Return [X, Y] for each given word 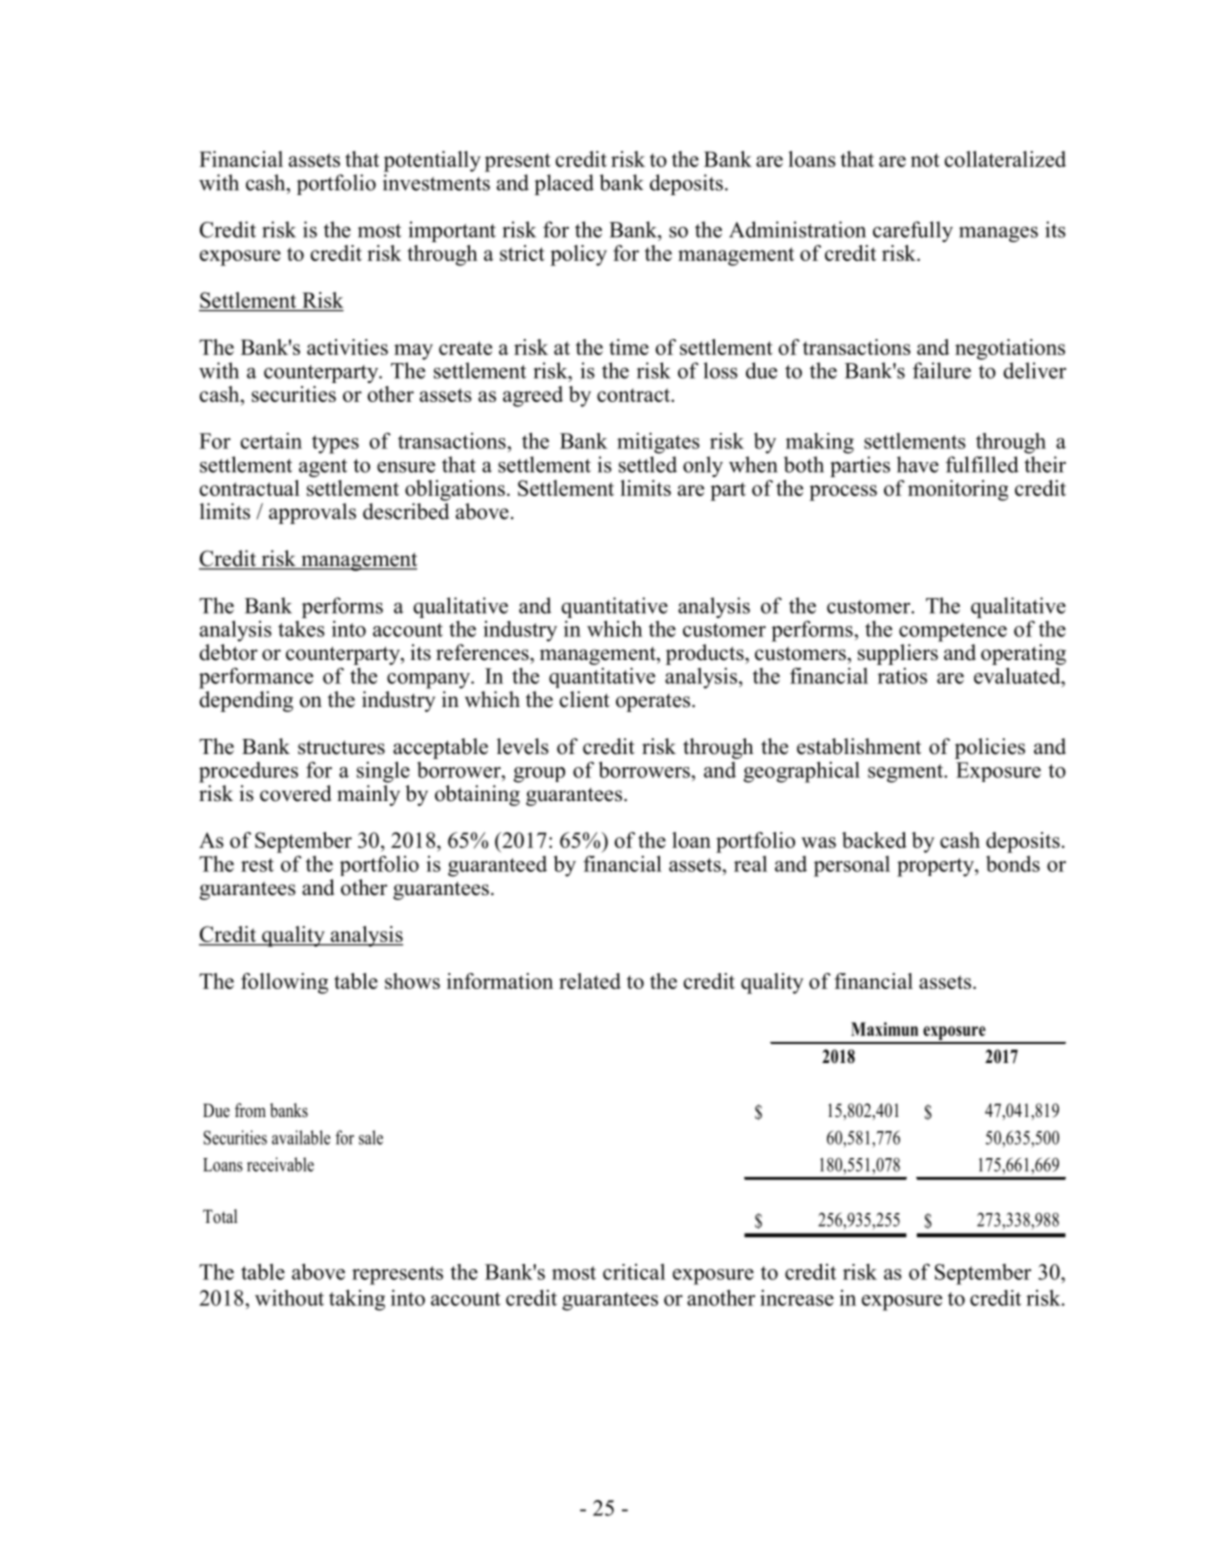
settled [648, 464]
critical [634, 1272]
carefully [913, 231]
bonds [1013, 863]
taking [357, 1300]
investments [436, 182]
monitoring [958, 490]
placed [564, 184]
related [590, 981]
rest [257, 865]
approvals [312, 513]
